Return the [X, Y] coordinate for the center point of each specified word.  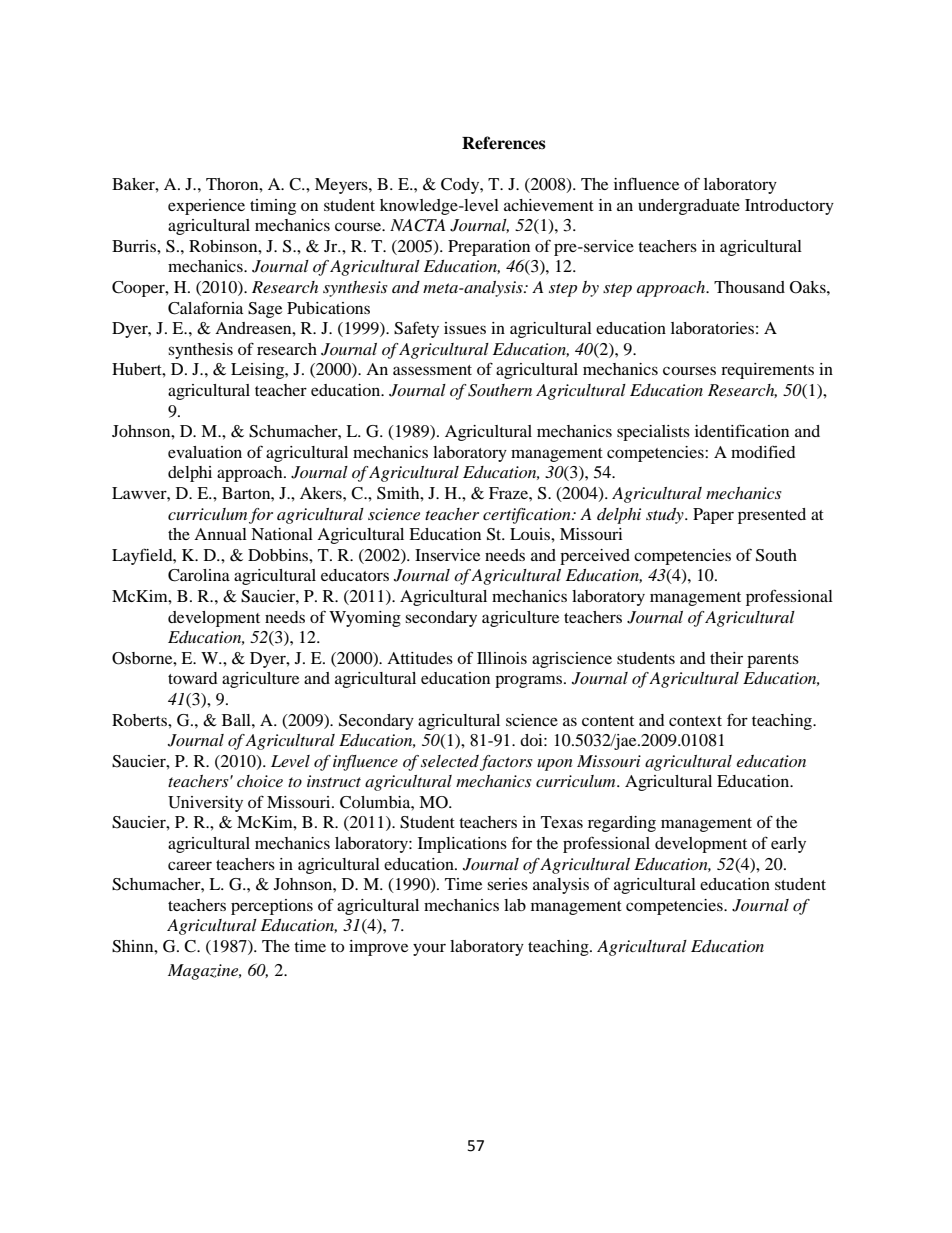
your [429, 949]
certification [528, 516]
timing [273, 207]
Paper [713, 516]
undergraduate [689, 207]
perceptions [272, 907]
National [282, 534]
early [788, 845]
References [504, 143]
